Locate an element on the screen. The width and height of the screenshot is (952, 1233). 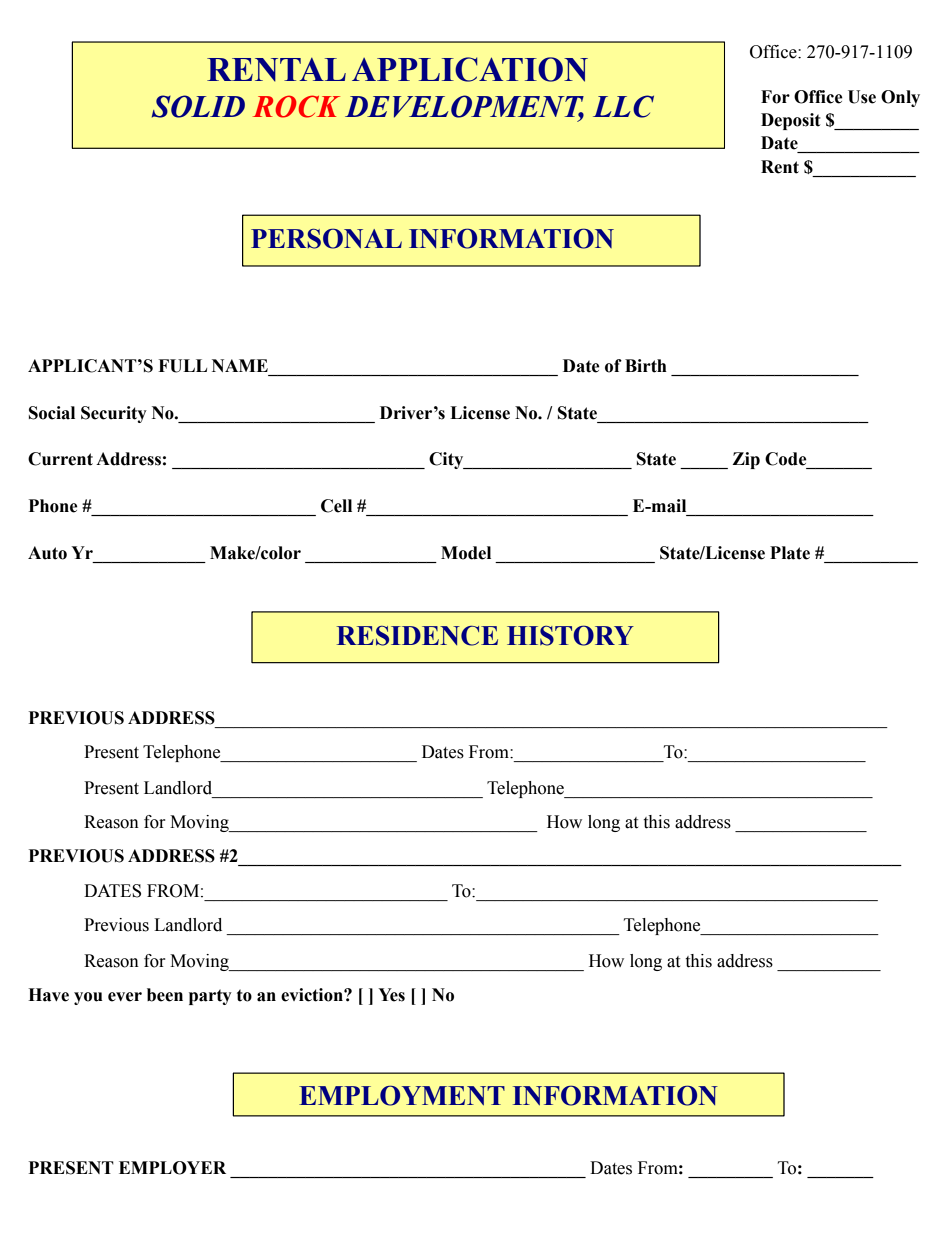
been is located at coordinates (165, 995).
